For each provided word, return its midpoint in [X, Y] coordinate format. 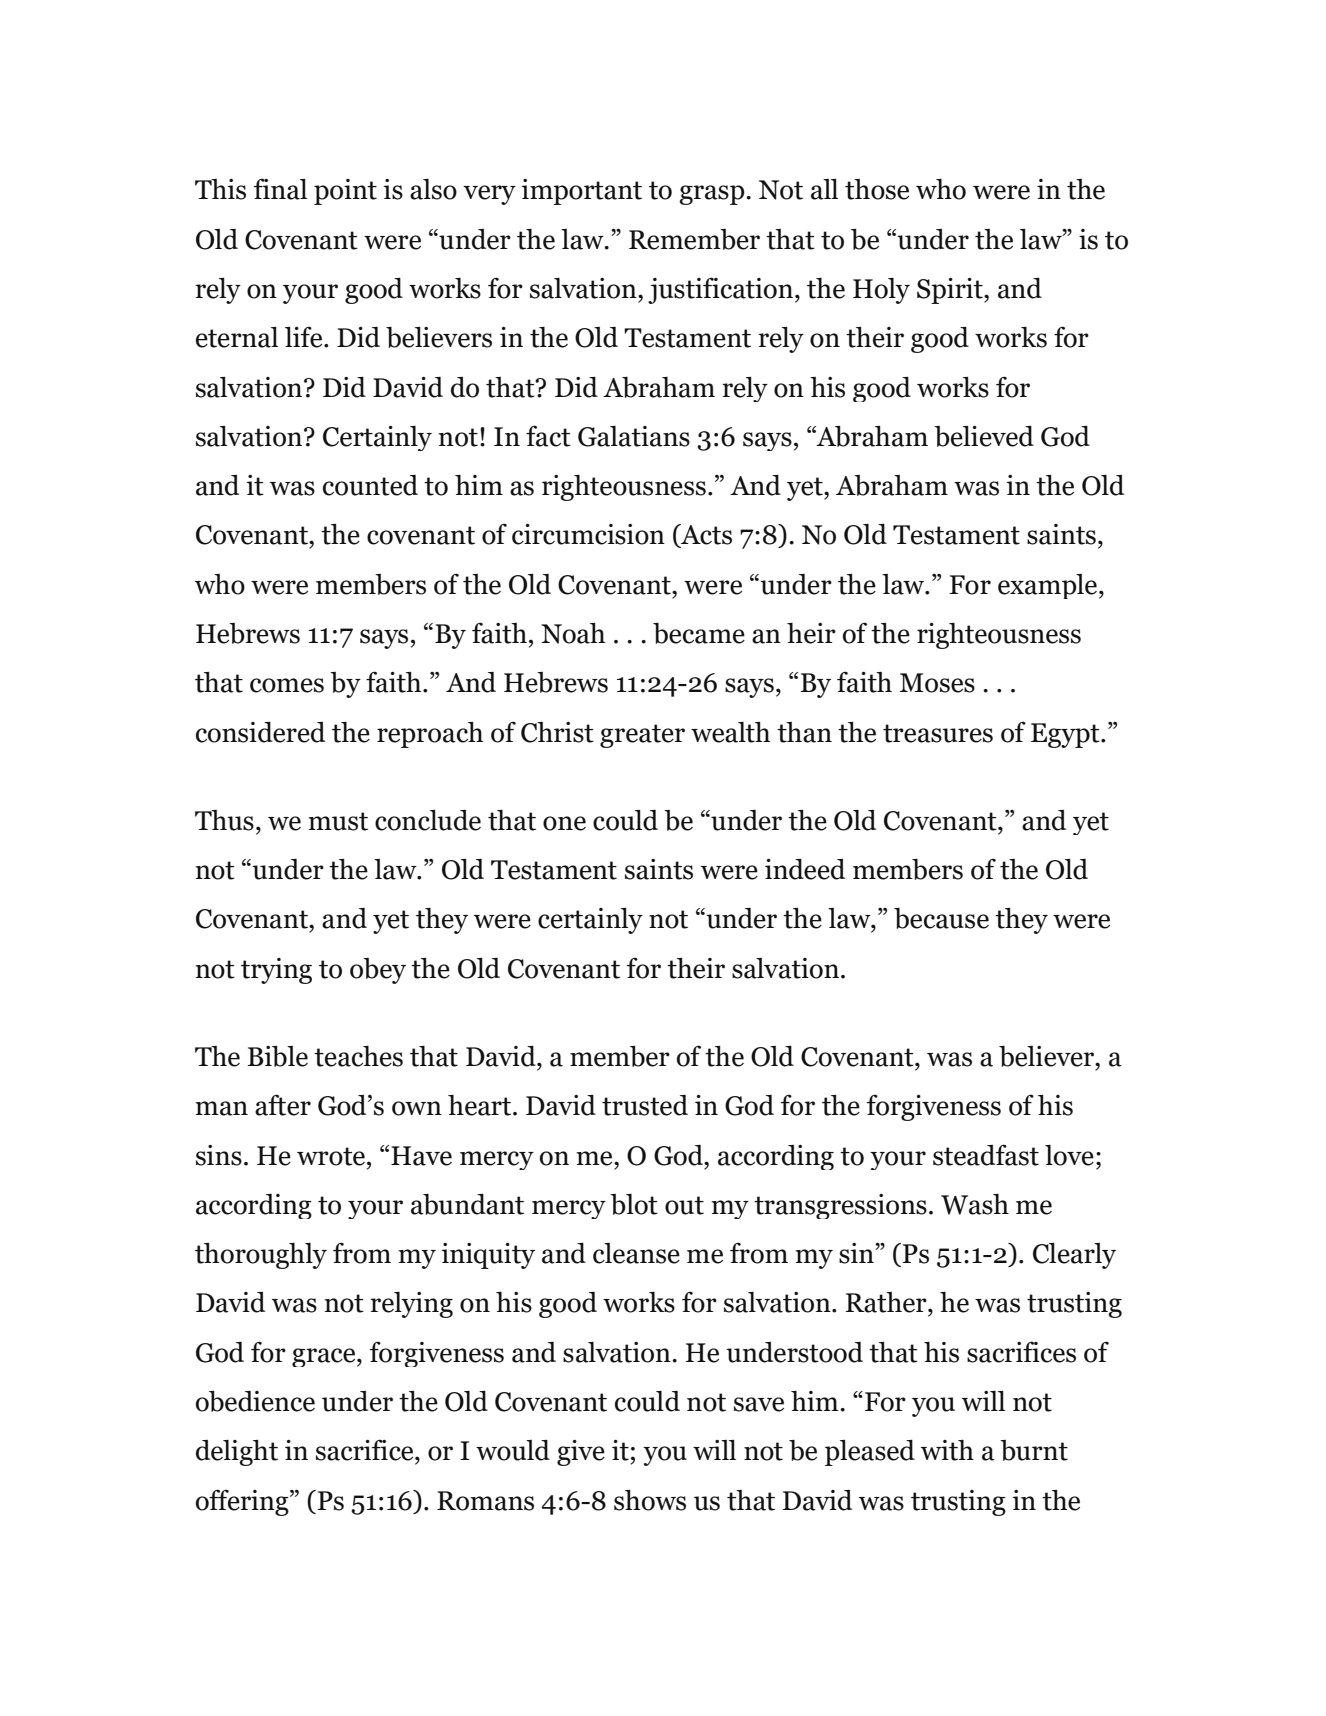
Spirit [951, 291]
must [338, 821]
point [345, 192]
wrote [331, 1156]
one [564, 823]
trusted [645, 1105]
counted [370, 485]
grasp [713, 195]
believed [984, 436]
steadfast [986, 1155]
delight [237, 1453]
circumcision [588, 534]
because [941, 918]
